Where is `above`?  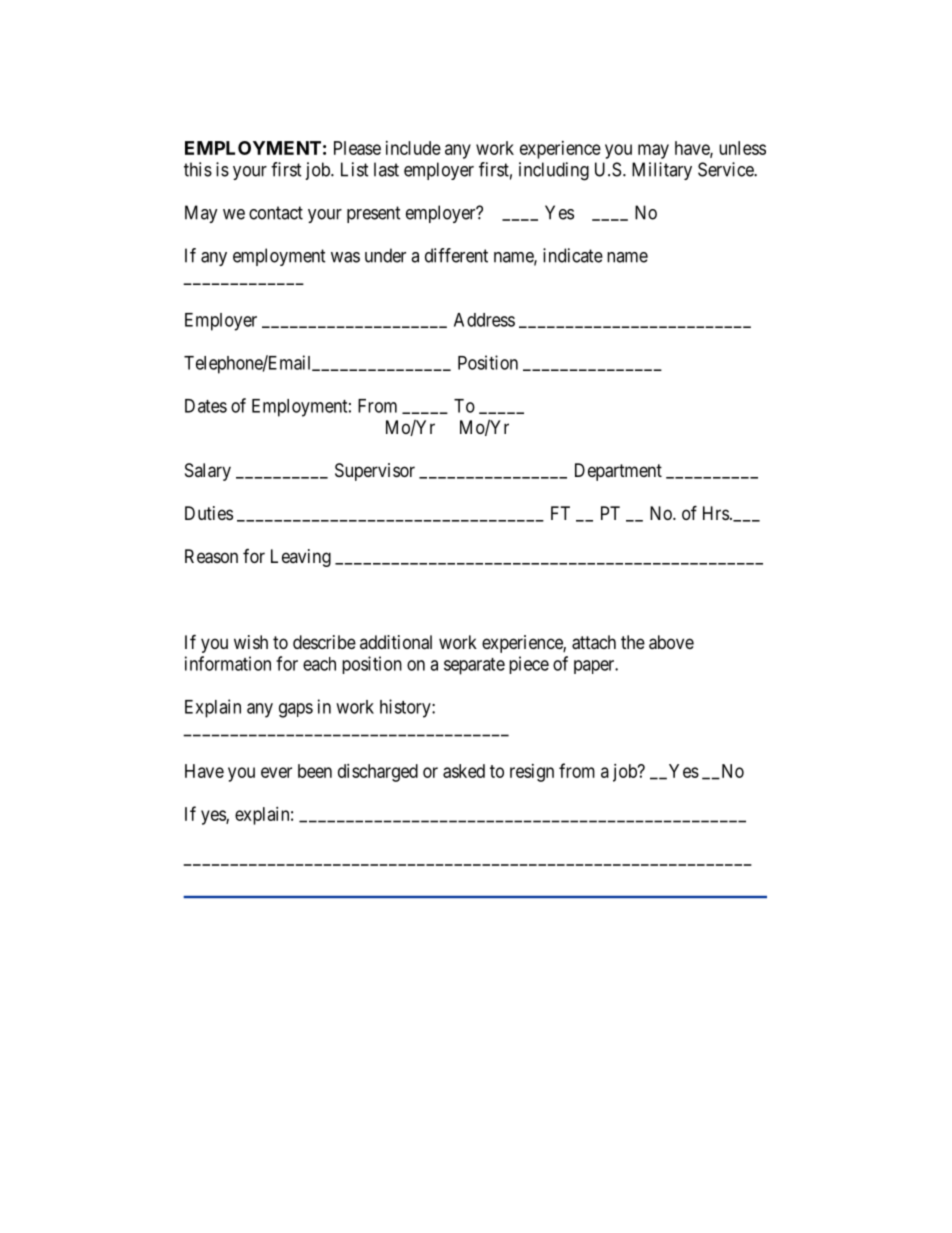
above is located at coordinates (671, 642).
